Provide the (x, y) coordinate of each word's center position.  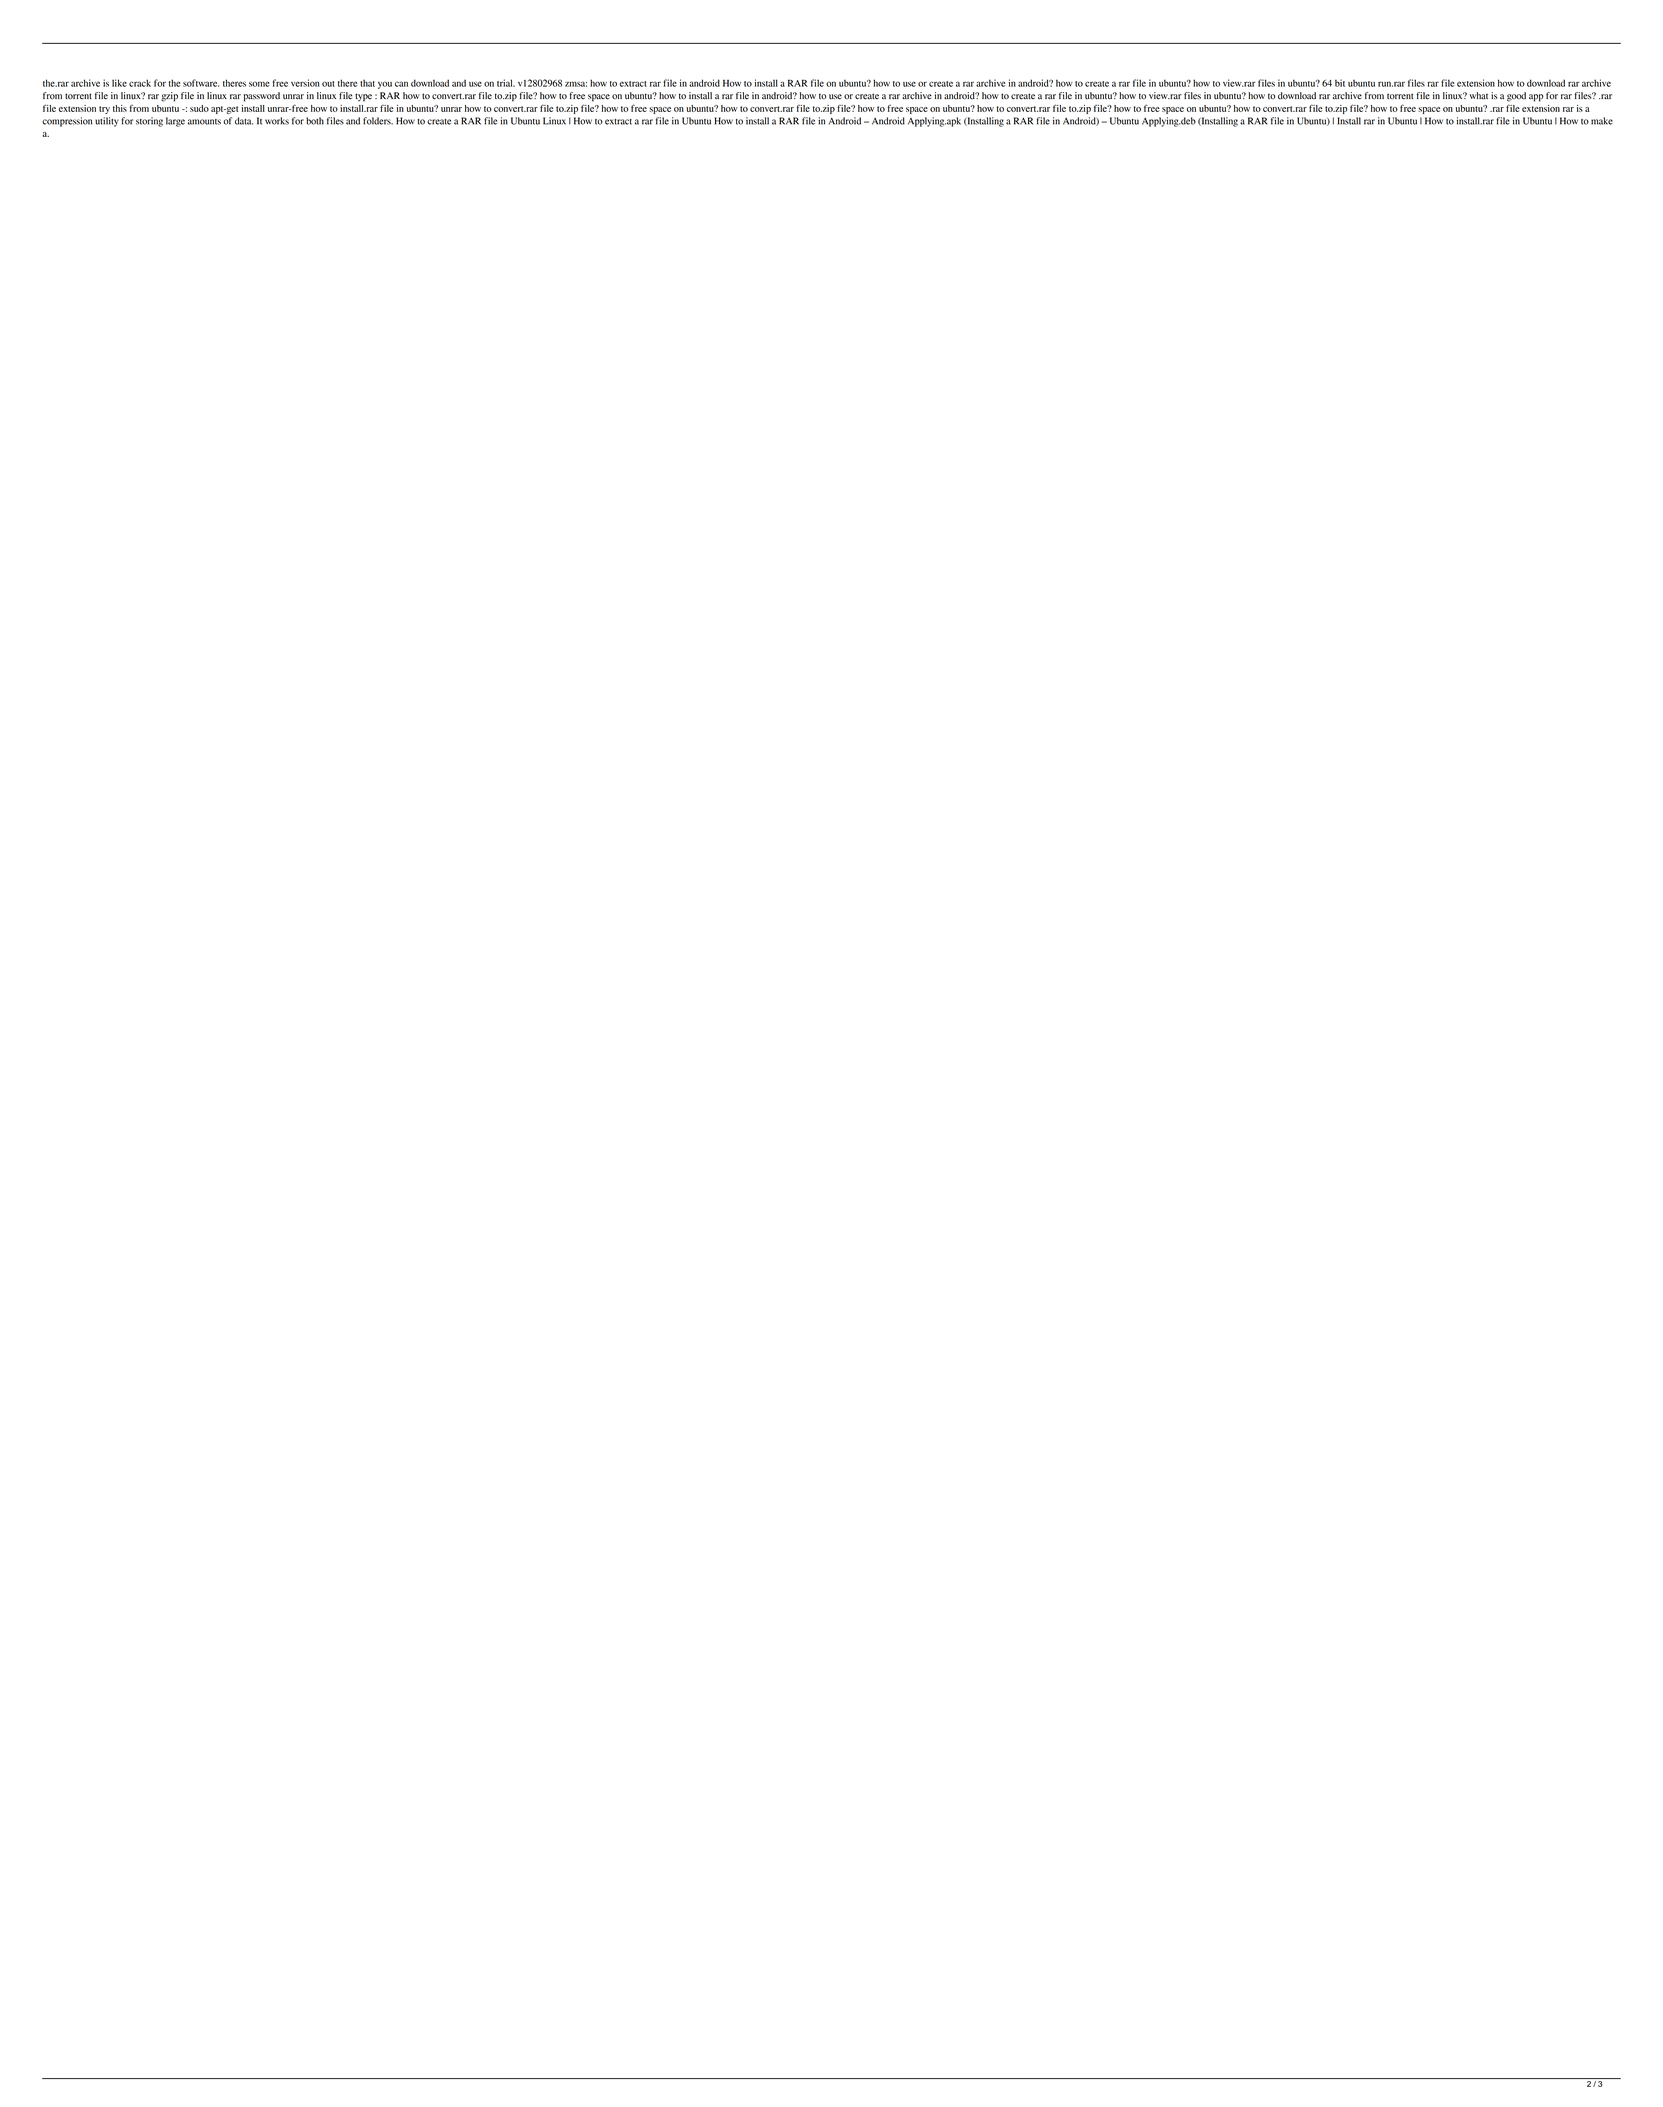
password (262, 97)
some (259, 84)
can (401, 84)
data (244, 121)
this (120, 108)
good (1516, 97)
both (315, 121)
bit (1340, 83)
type (363, 97)
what (1479, 95)
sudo (199, 108)
